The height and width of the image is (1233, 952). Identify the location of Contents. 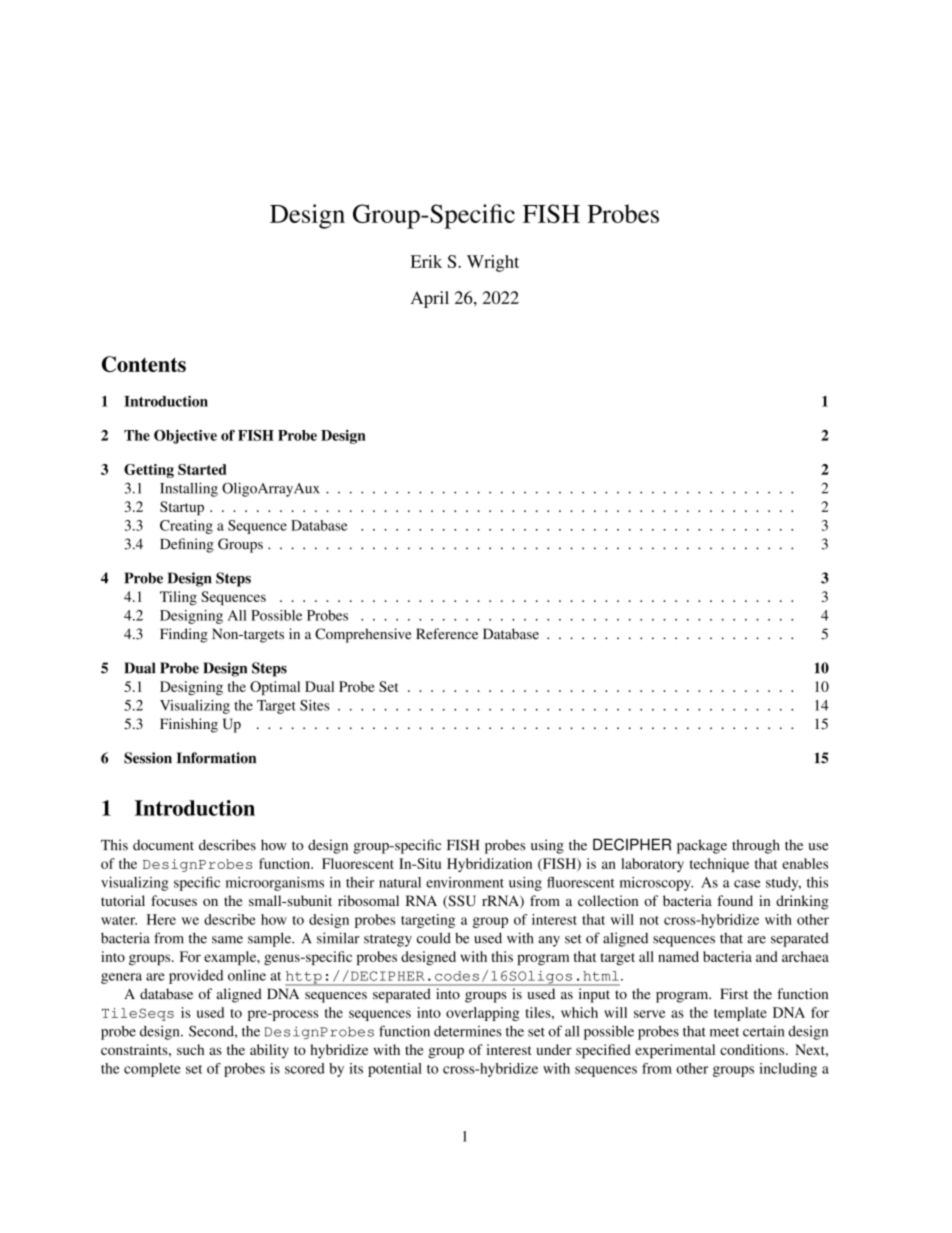
(144, 364).
